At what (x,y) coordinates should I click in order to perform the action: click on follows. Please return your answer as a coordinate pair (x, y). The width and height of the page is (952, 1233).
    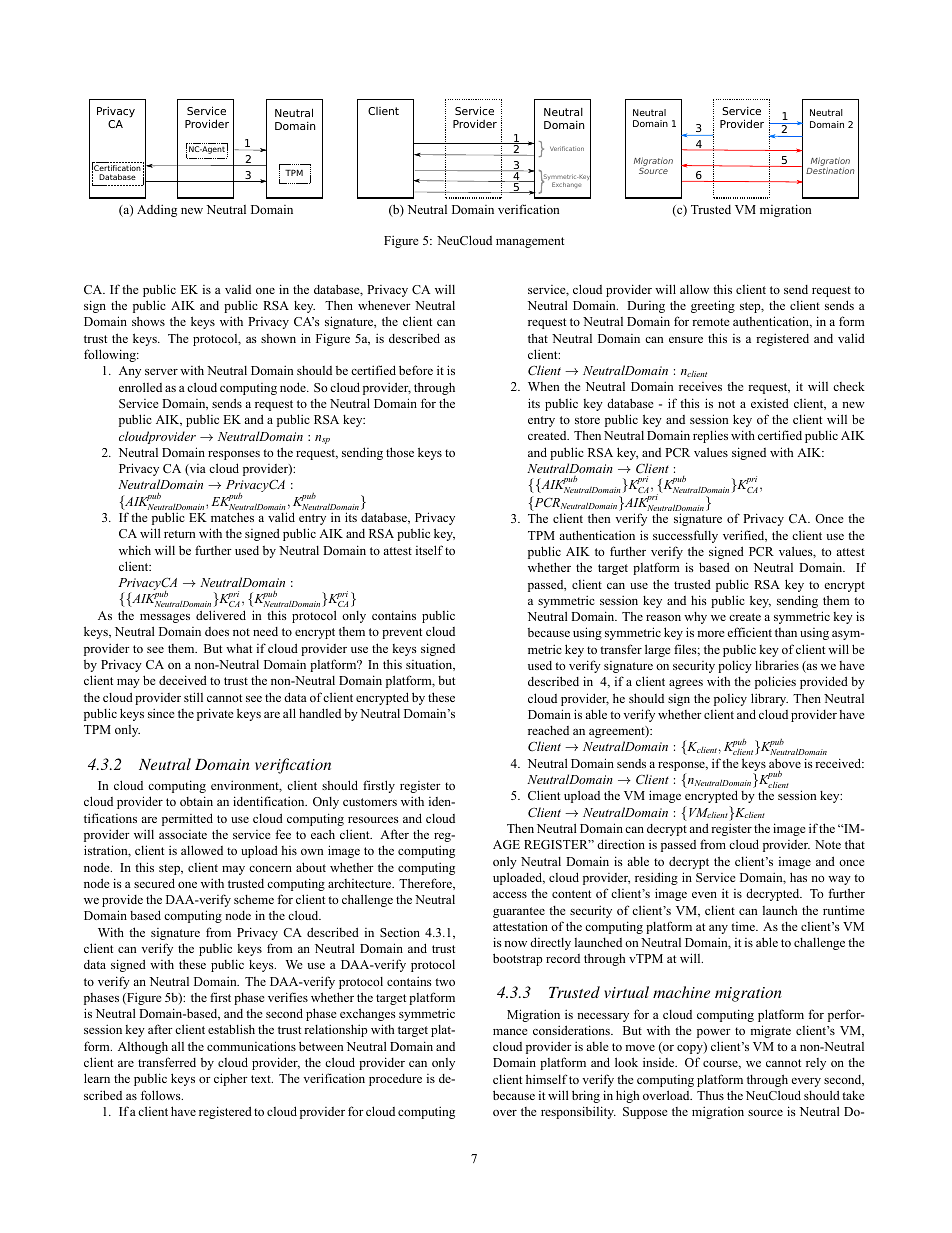
    Looking at the image, I should click on (162, 1095).
